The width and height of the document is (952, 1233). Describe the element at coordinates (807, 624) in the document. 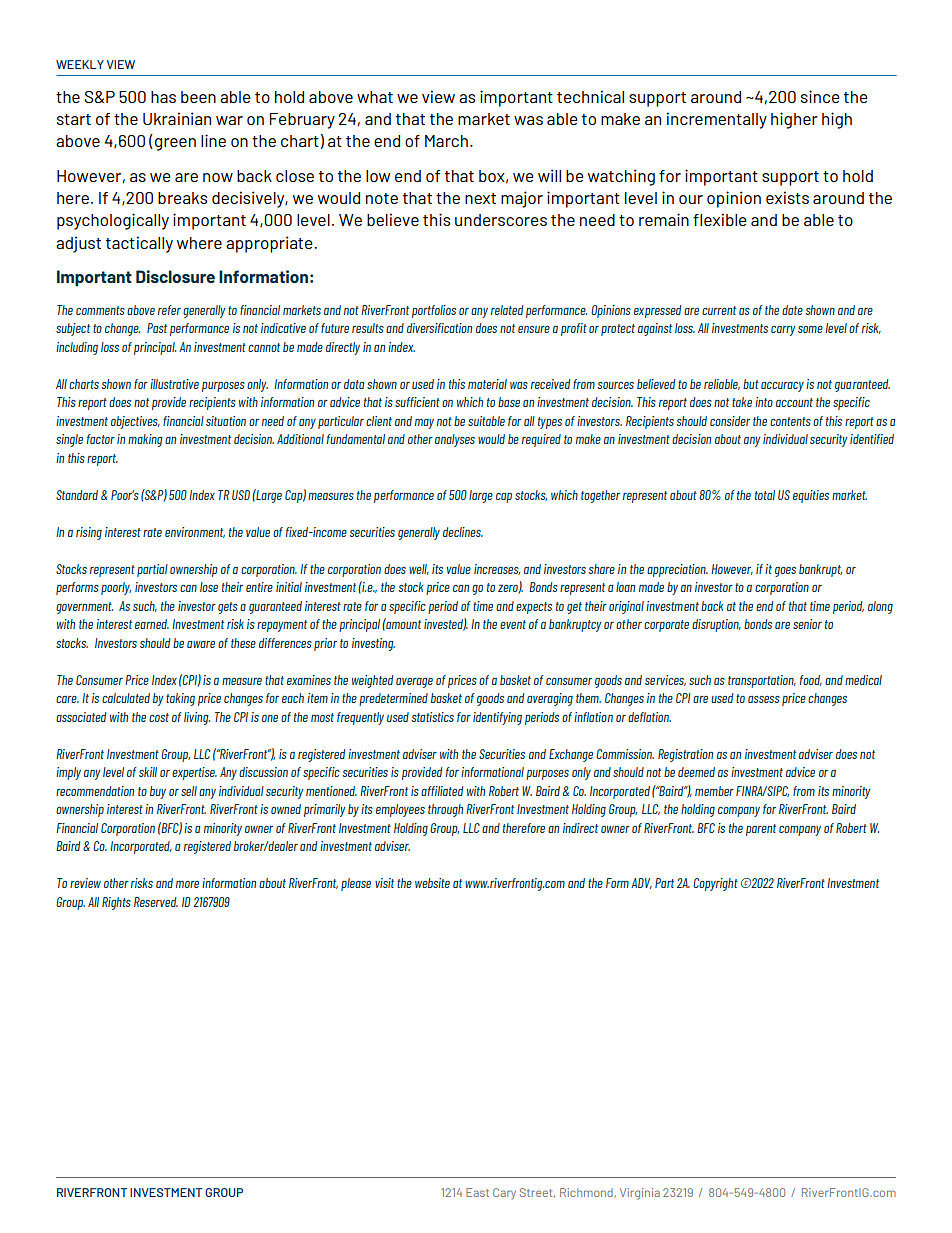

I see `senior` at that location.
